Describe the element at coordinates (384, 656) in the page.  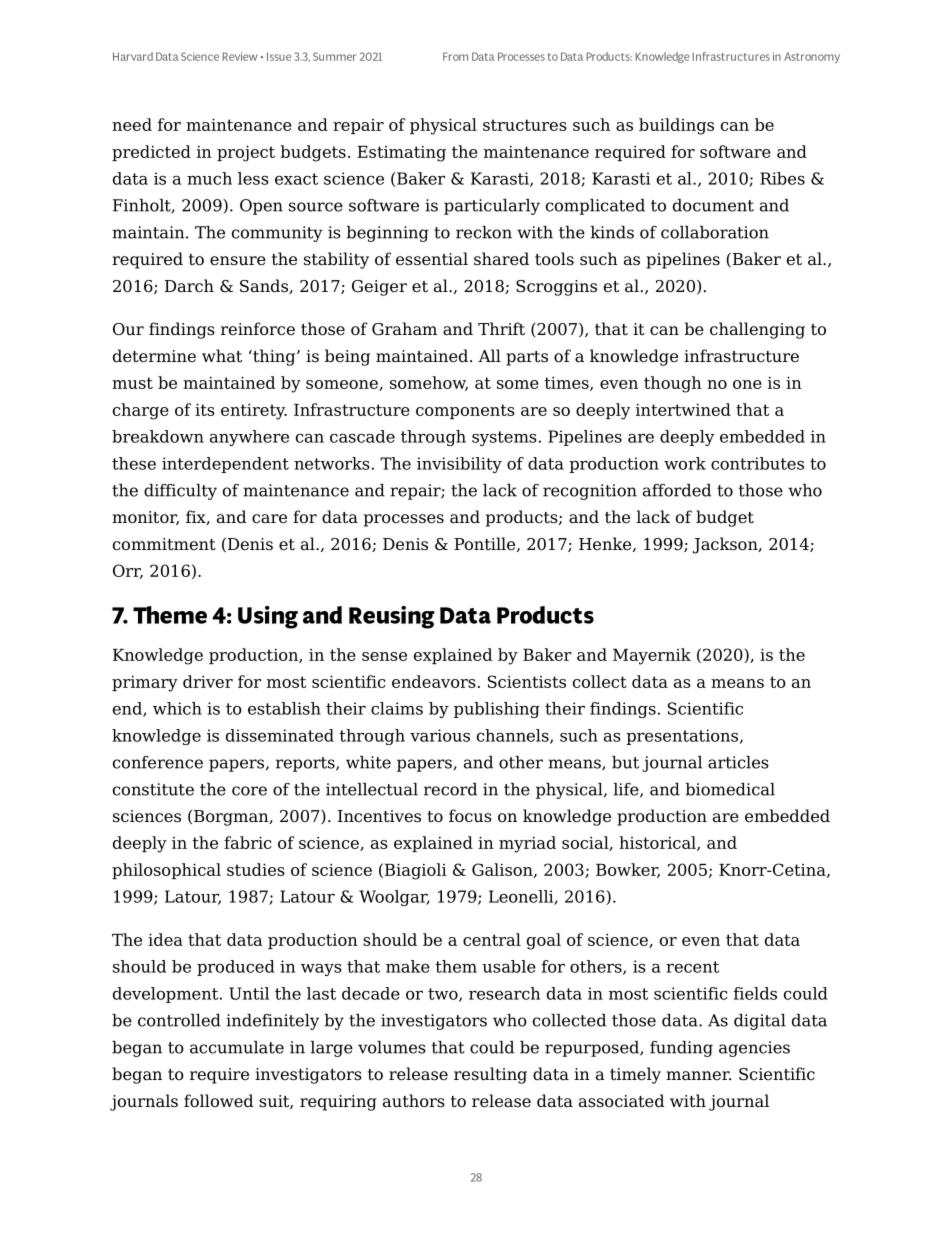
I see `sense` at that location.
